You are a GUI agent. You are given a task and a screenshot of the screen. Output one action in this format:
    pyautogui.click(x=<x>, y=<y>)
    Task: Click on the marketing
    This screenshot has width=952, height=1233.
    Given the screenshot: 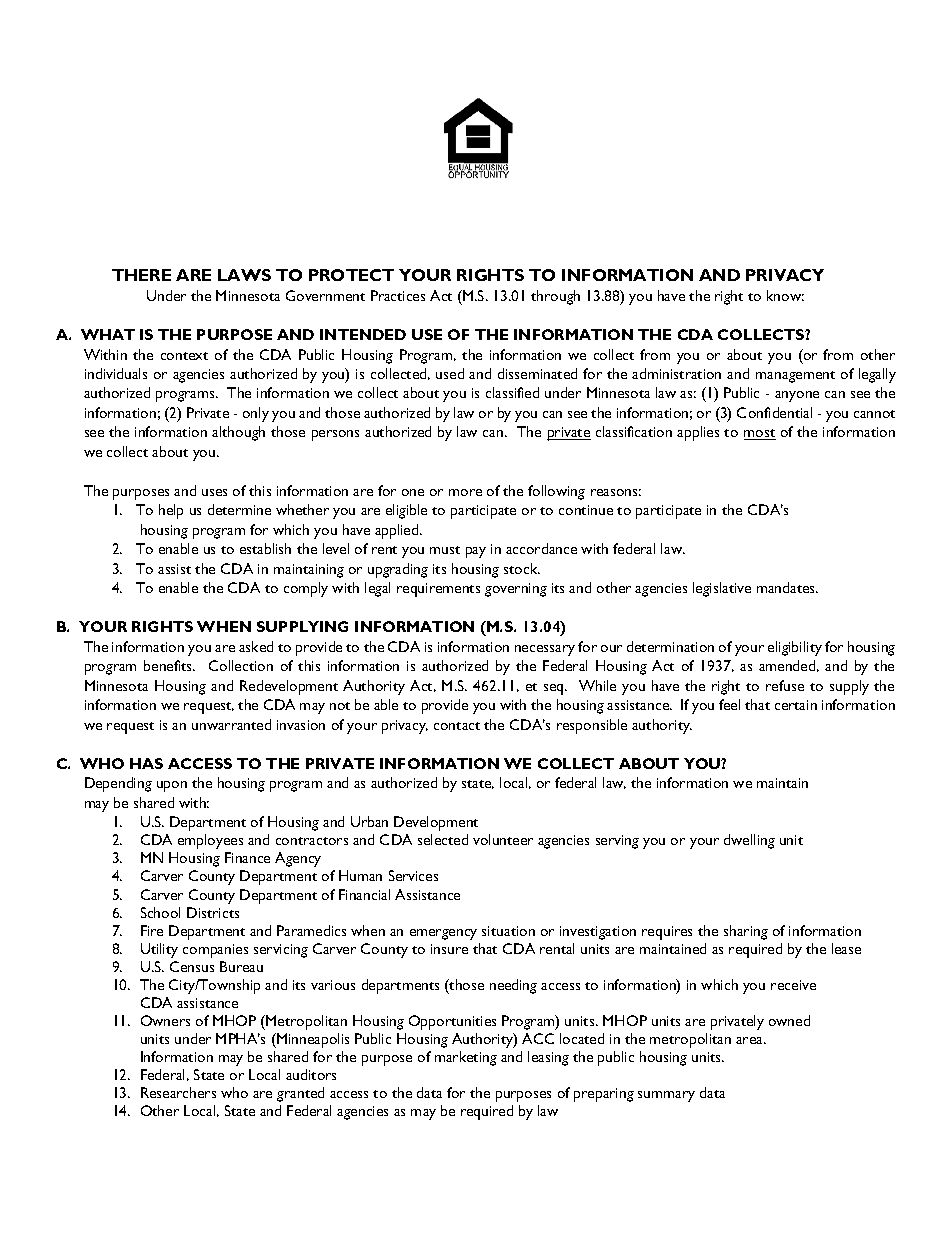 What is the action you would take?
    pyautogui.click(x=466, y=1058)
